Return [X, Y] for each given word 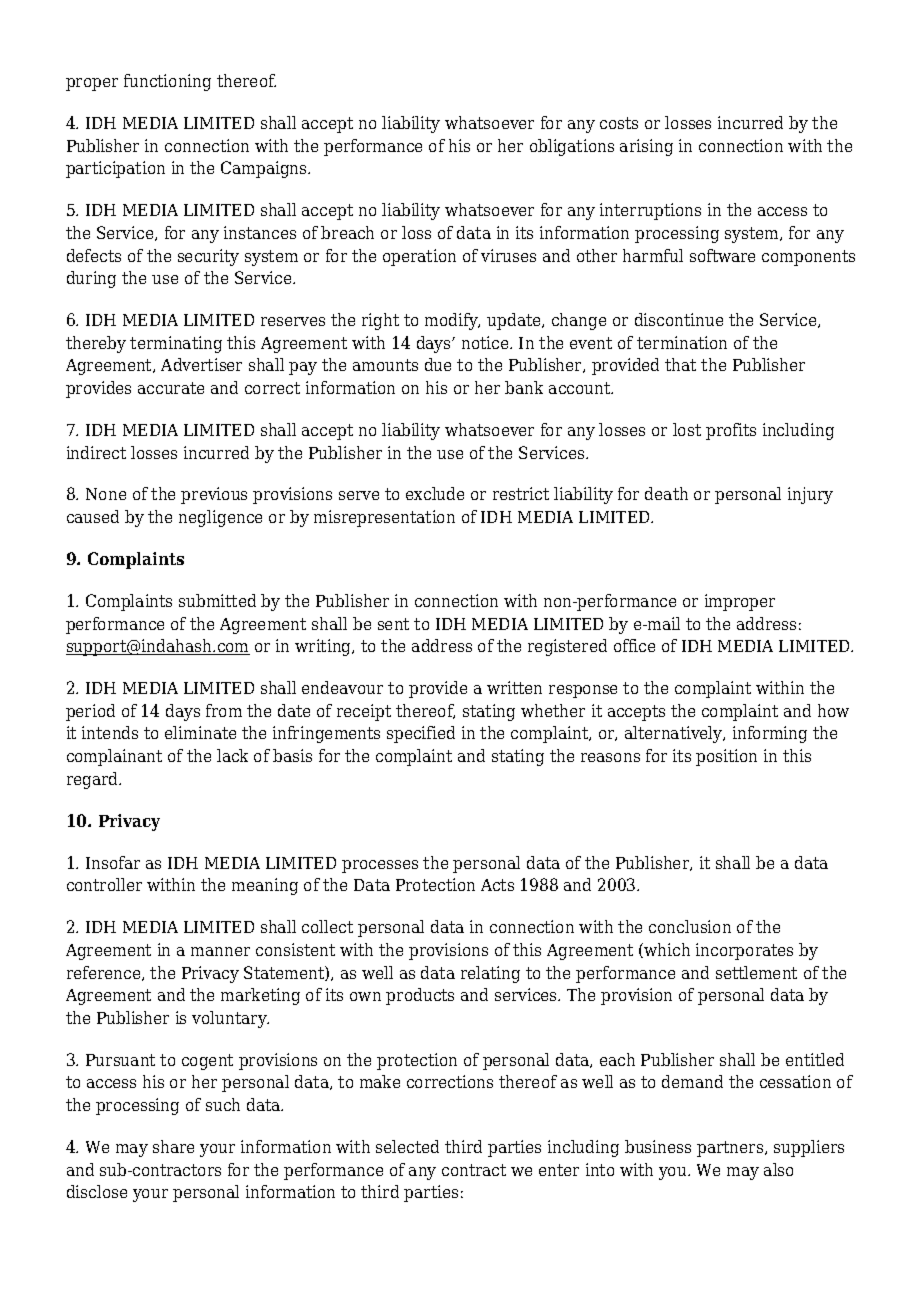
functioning [167, 82]
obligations [572, 147]
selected [407, 1146]
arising [646, 147]
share [173, 1146]
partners [731, 1149]
